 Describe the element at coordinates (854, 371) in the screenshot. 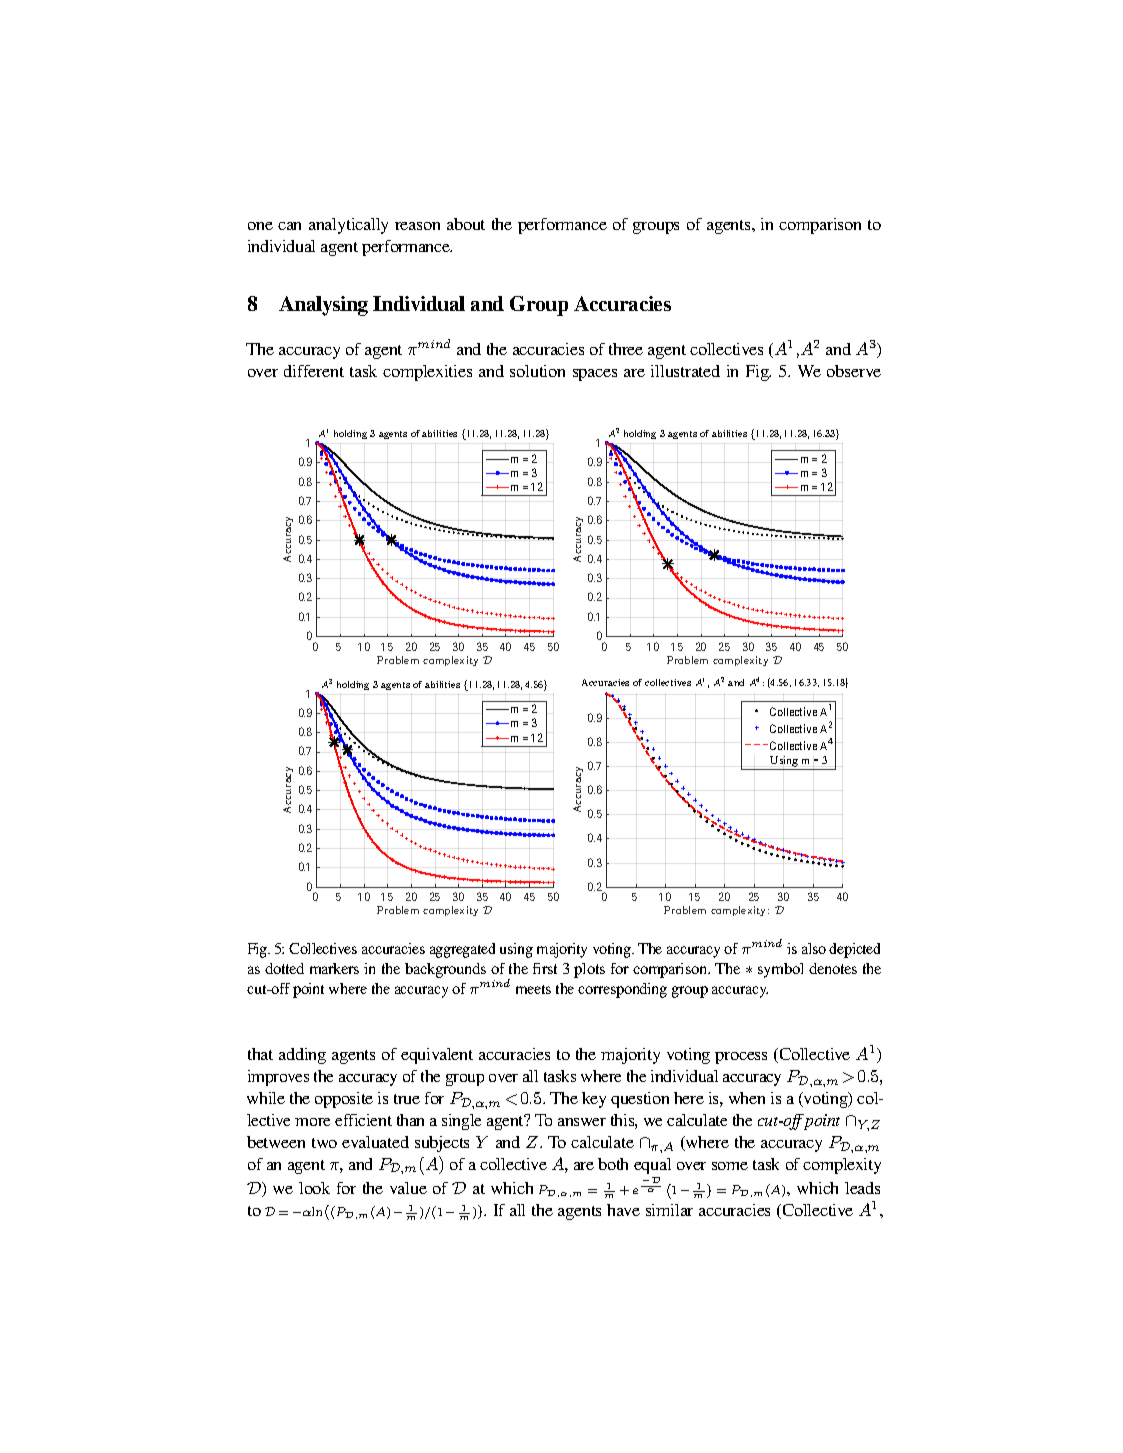

I see `observe` at that location.
